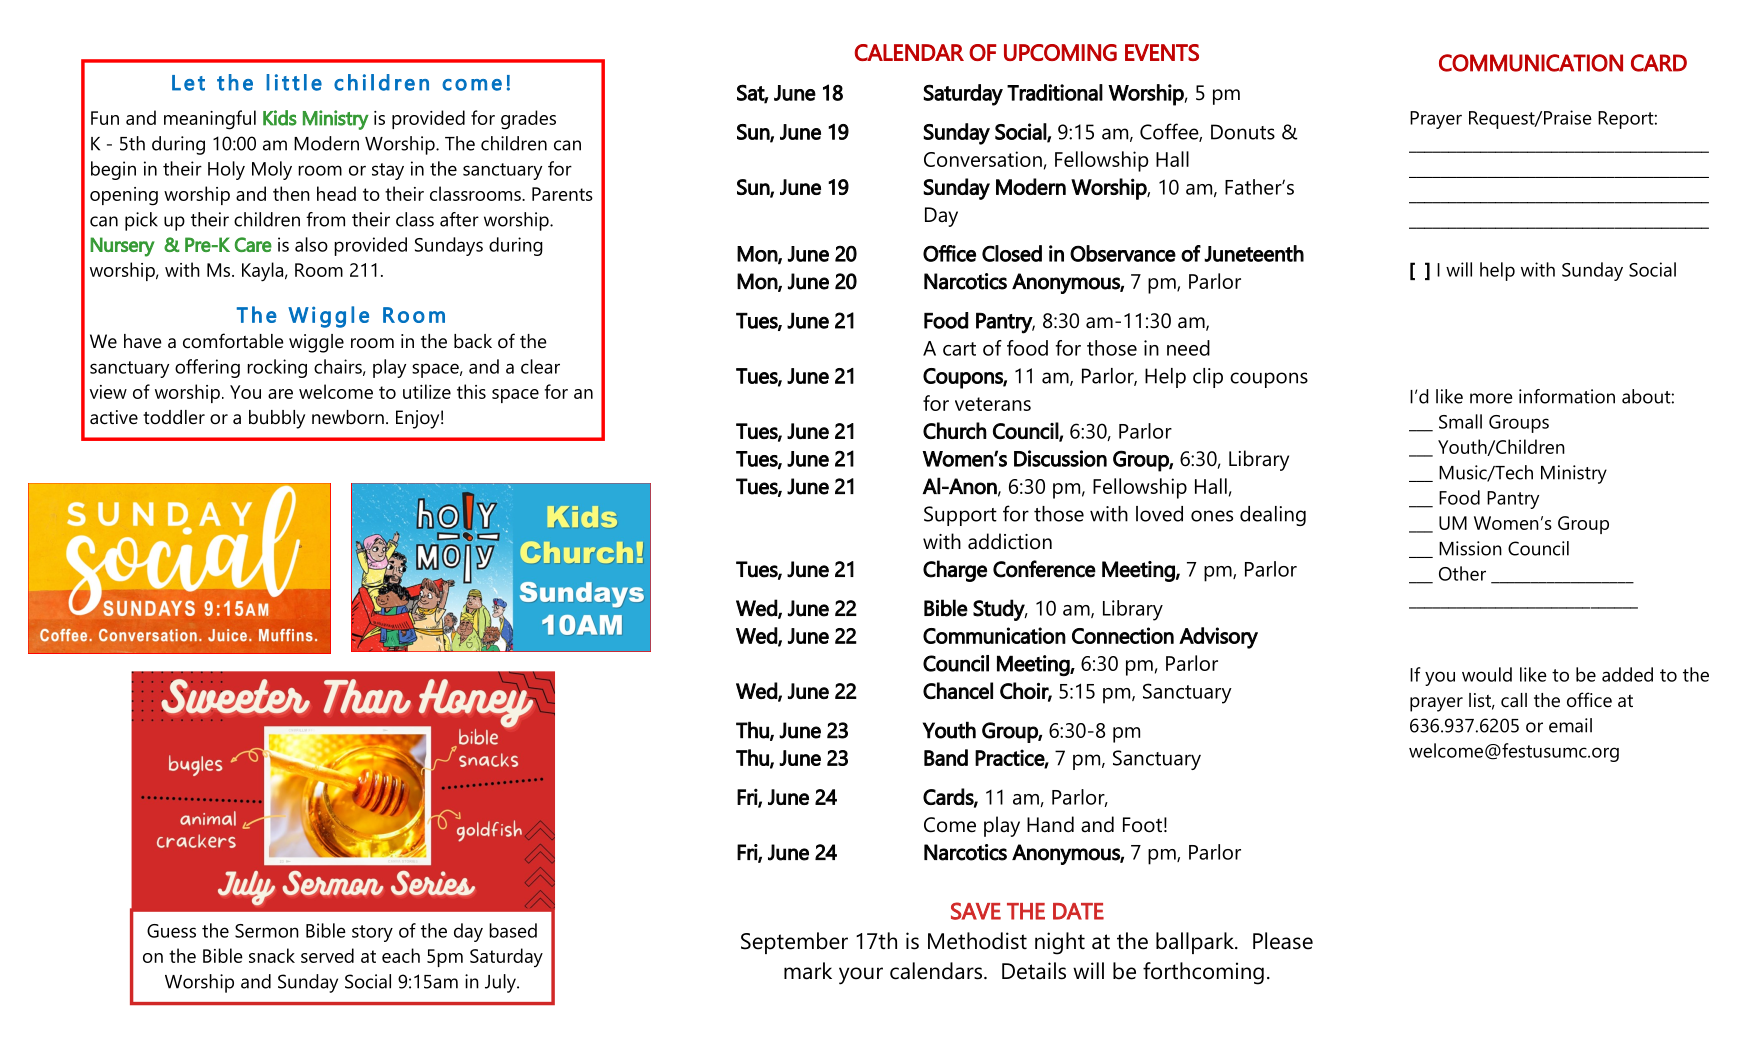  Describe the element at coordinates (1487, 674) in the screenshot. I see `would` at that location.
